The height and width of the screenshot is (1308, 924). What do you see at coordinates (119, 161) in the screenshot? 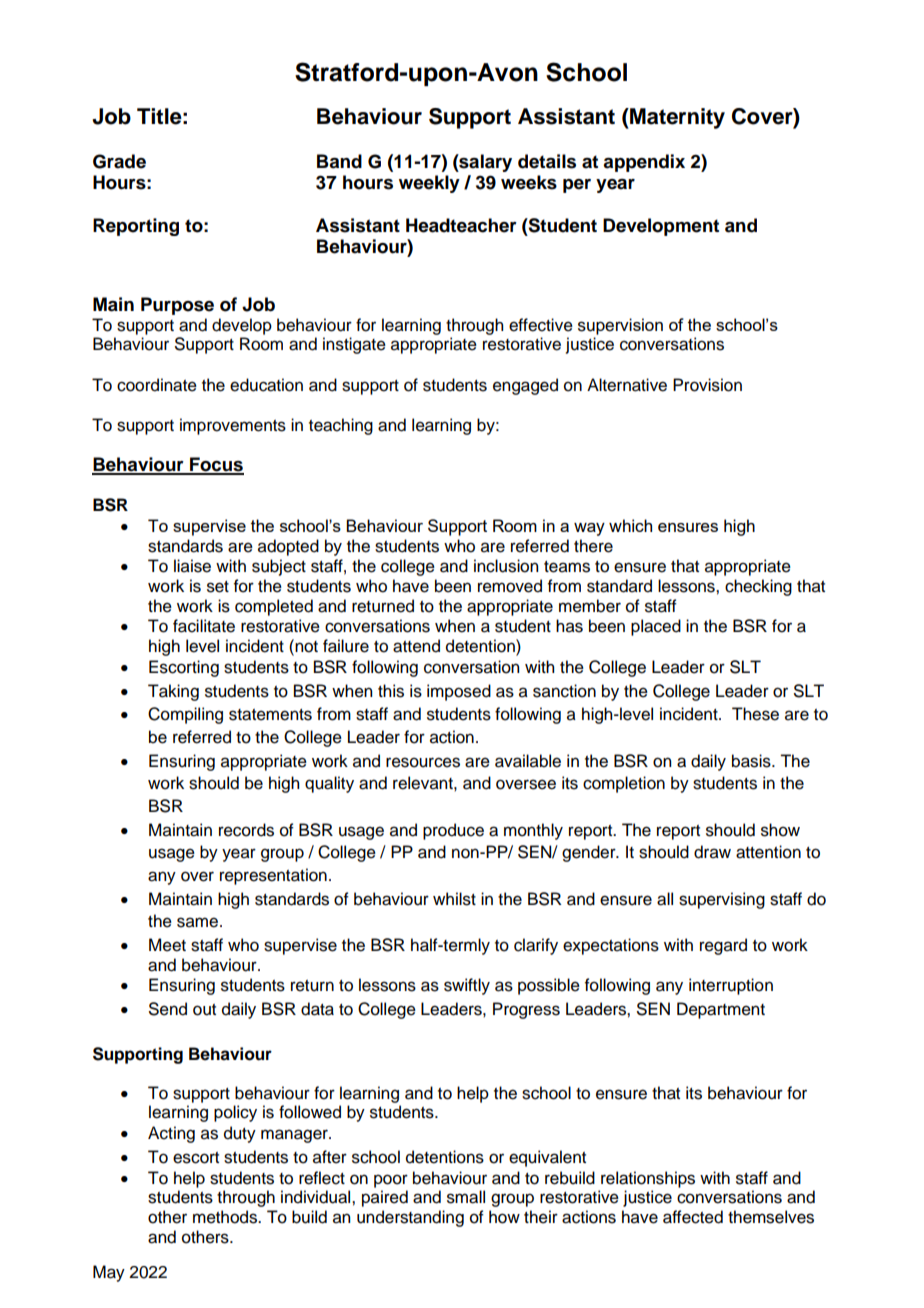
I see `Grade` at bounding box center [119, 161].
